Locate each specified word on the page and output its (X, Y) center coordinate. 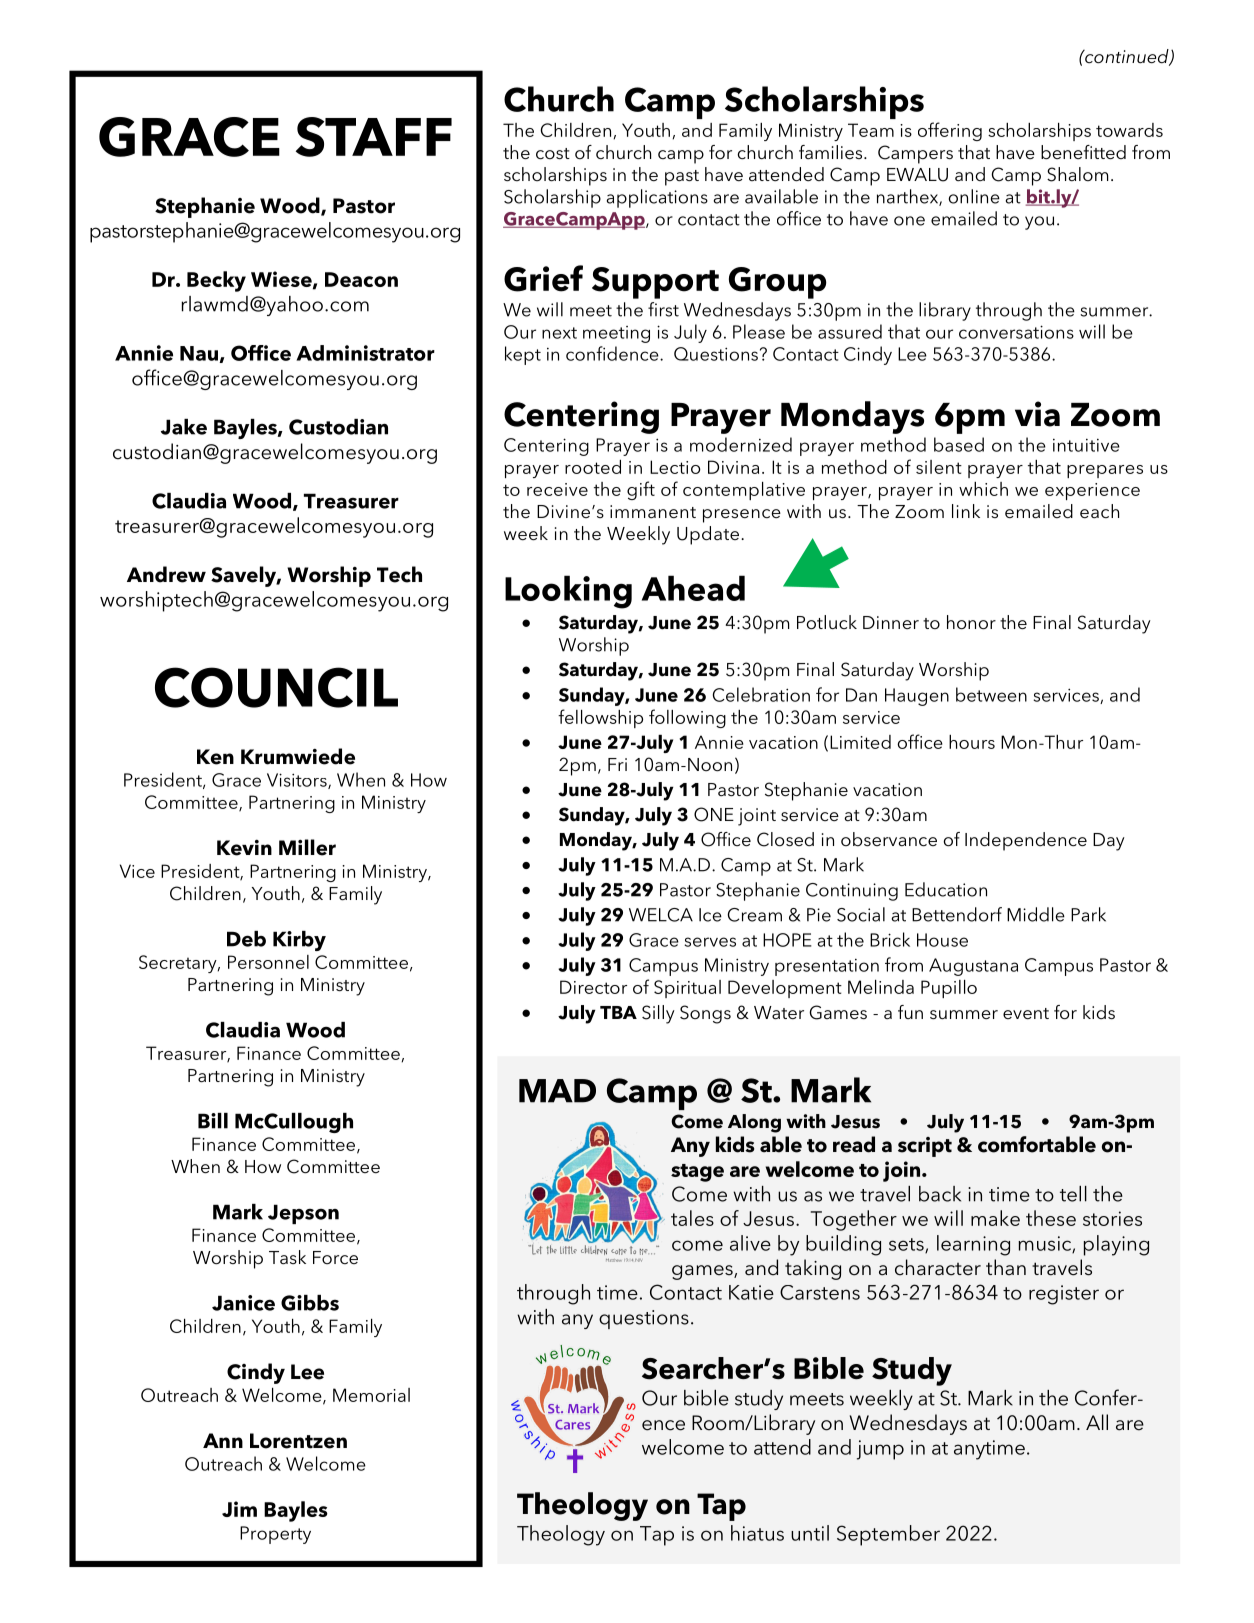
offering (950, 131)
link (966, 511)
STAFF (374, 137)
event (1026, 1014)
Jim (239, 1509)
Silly (658, 1014)
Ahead (693, 588)
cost (553, 154)
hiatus (757, 1533)
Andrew (166, 574)
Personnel (268, 962)
